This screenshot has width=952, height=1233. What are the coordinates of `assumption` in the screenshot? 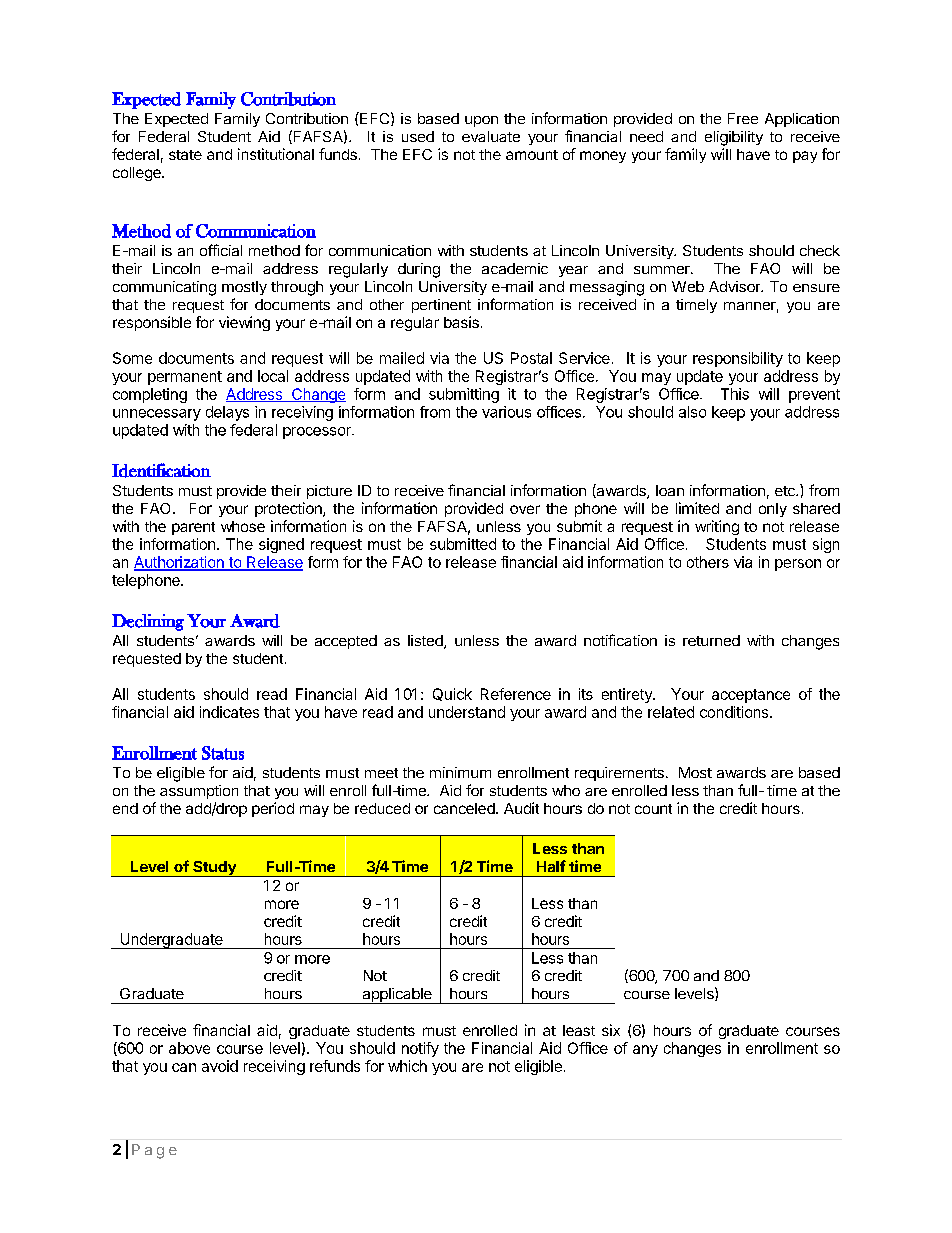 It's located at (199, 792).
